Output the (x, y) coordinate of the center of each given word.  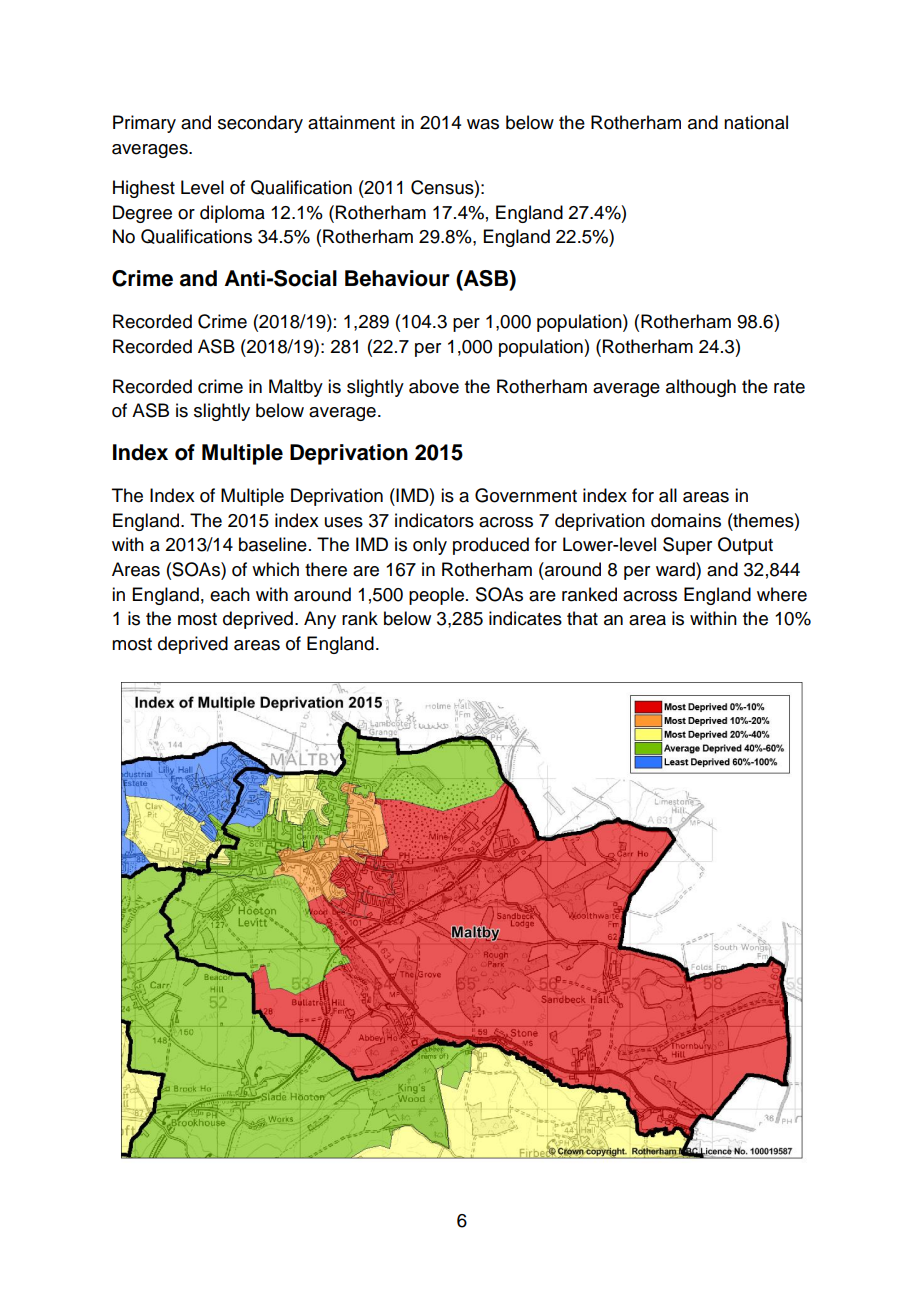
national (756, 122)
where (782, 594)
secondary (260, 124)
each (230, 594)
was (483, 124)
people (436, 596)
